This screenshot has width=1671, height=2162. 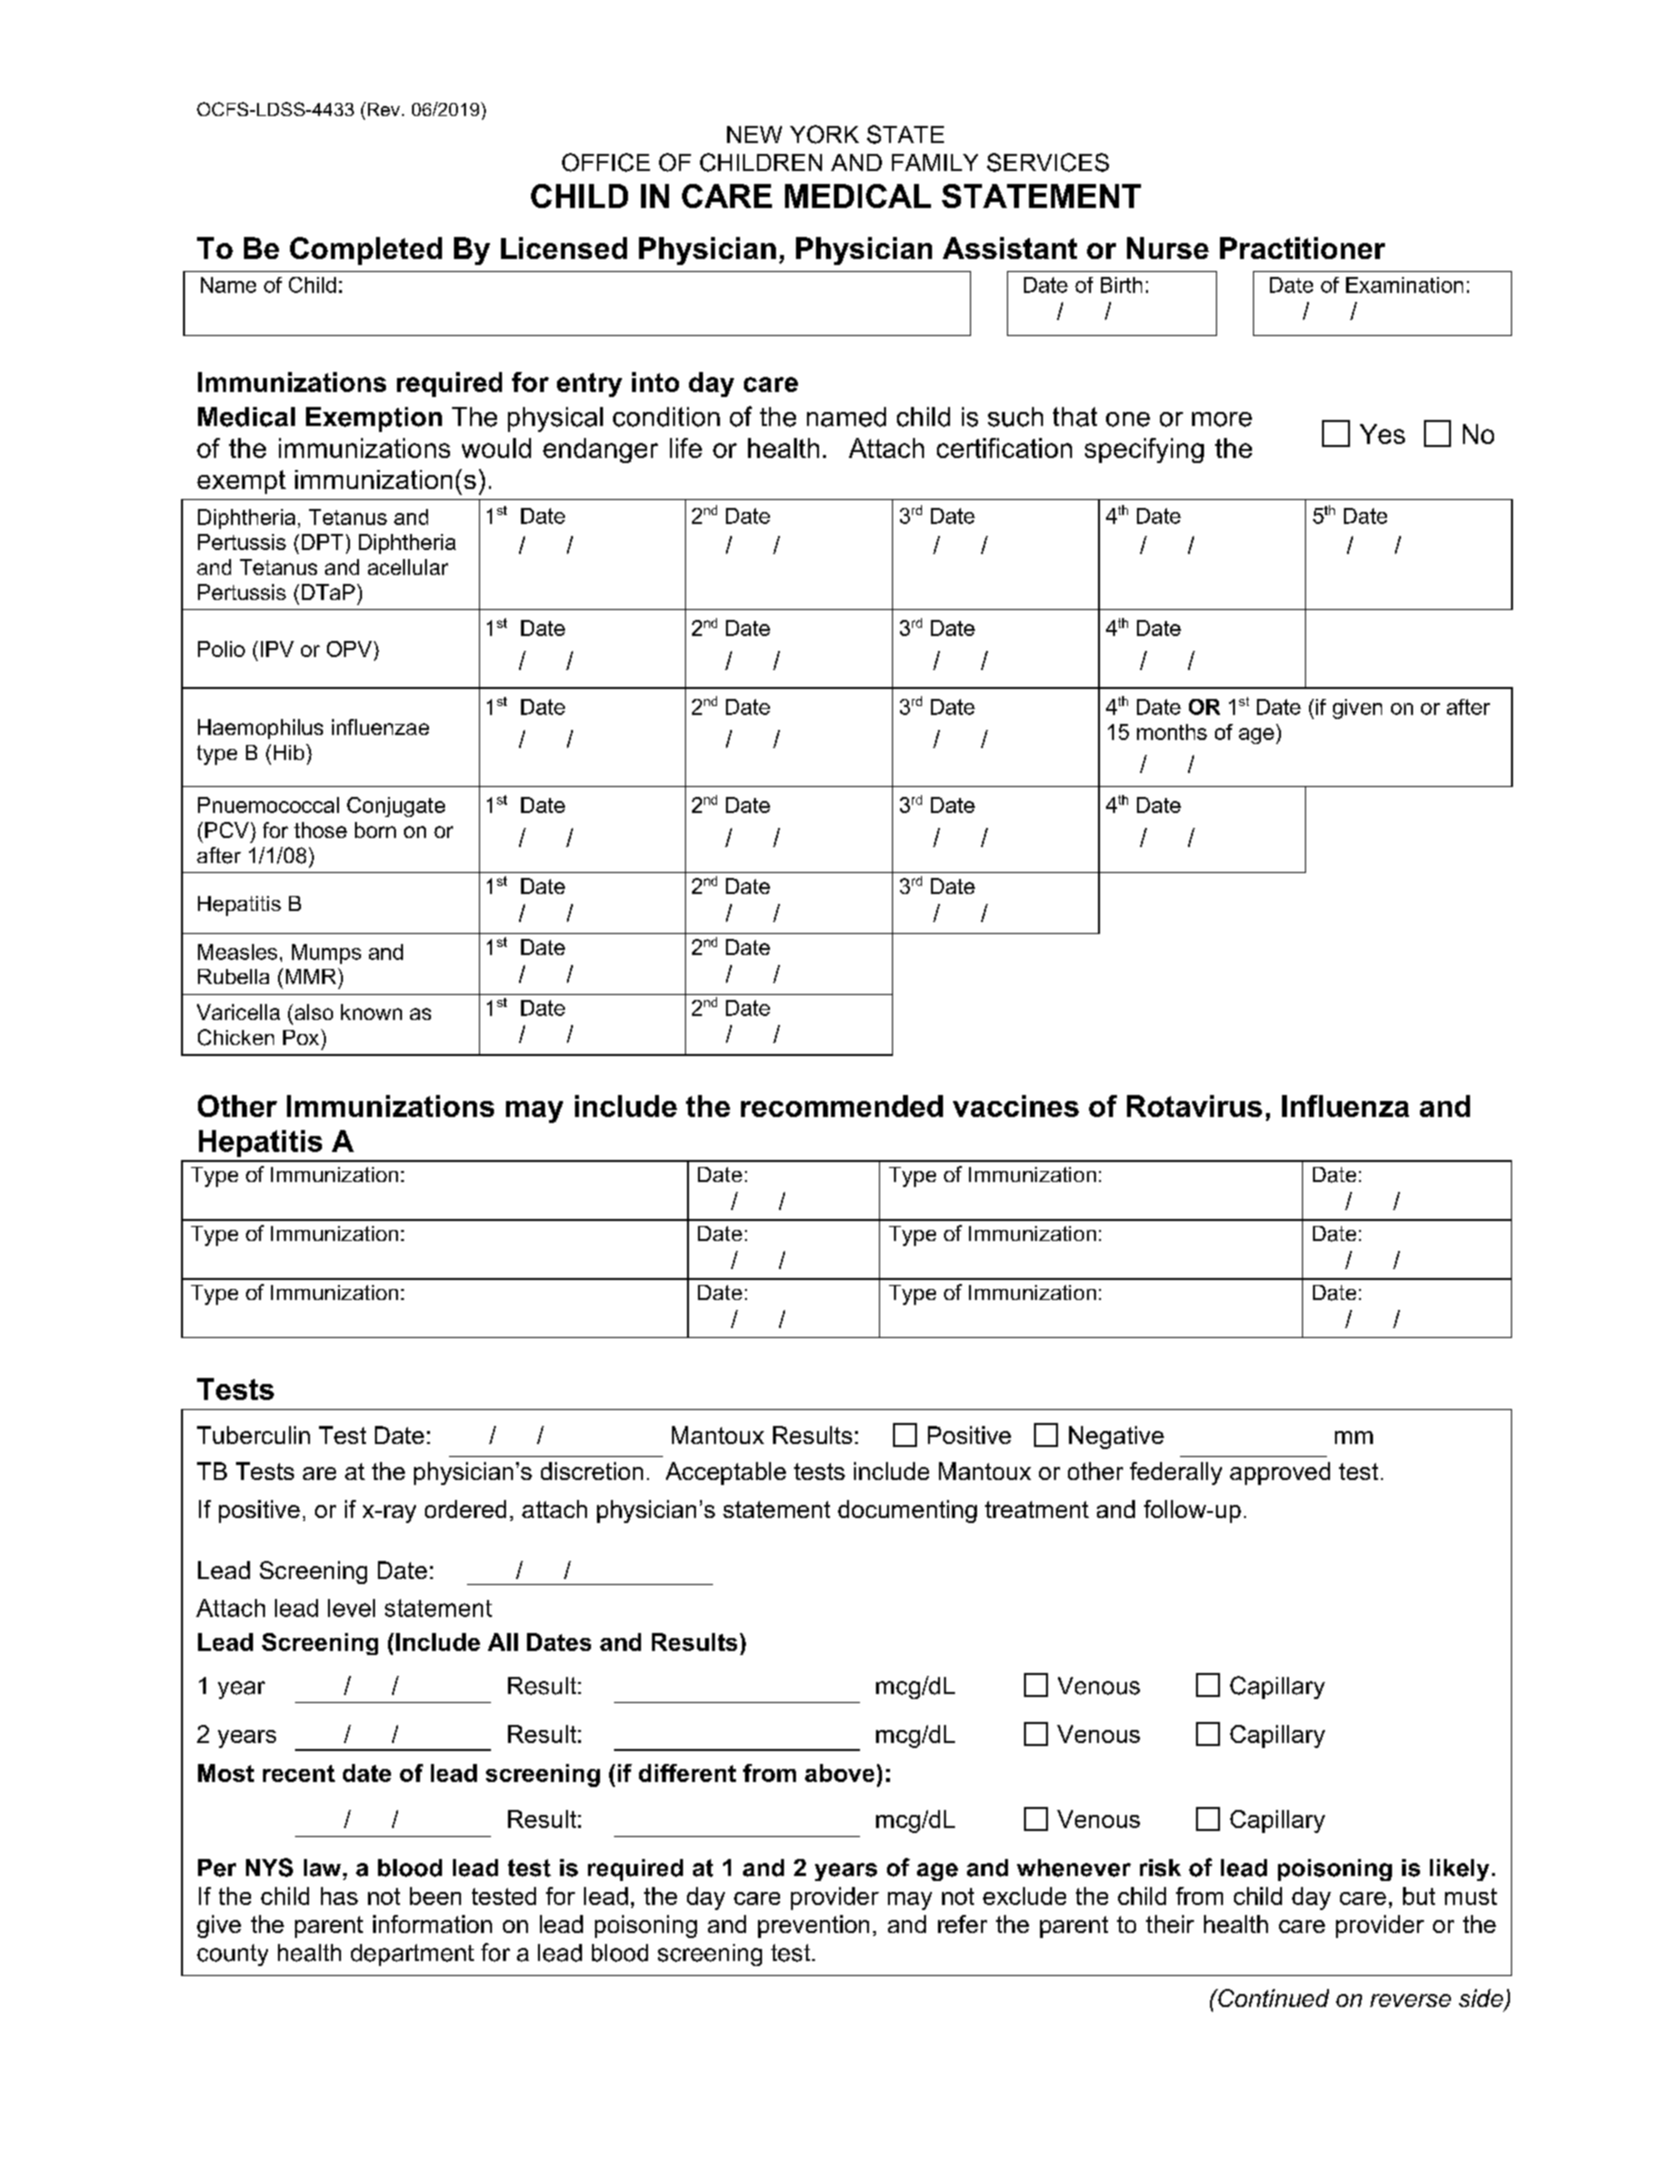 What do you see at coordinates (1302, 248) in the screenshot?
I see `Practitioner` at bounding box center [1302, 248].
